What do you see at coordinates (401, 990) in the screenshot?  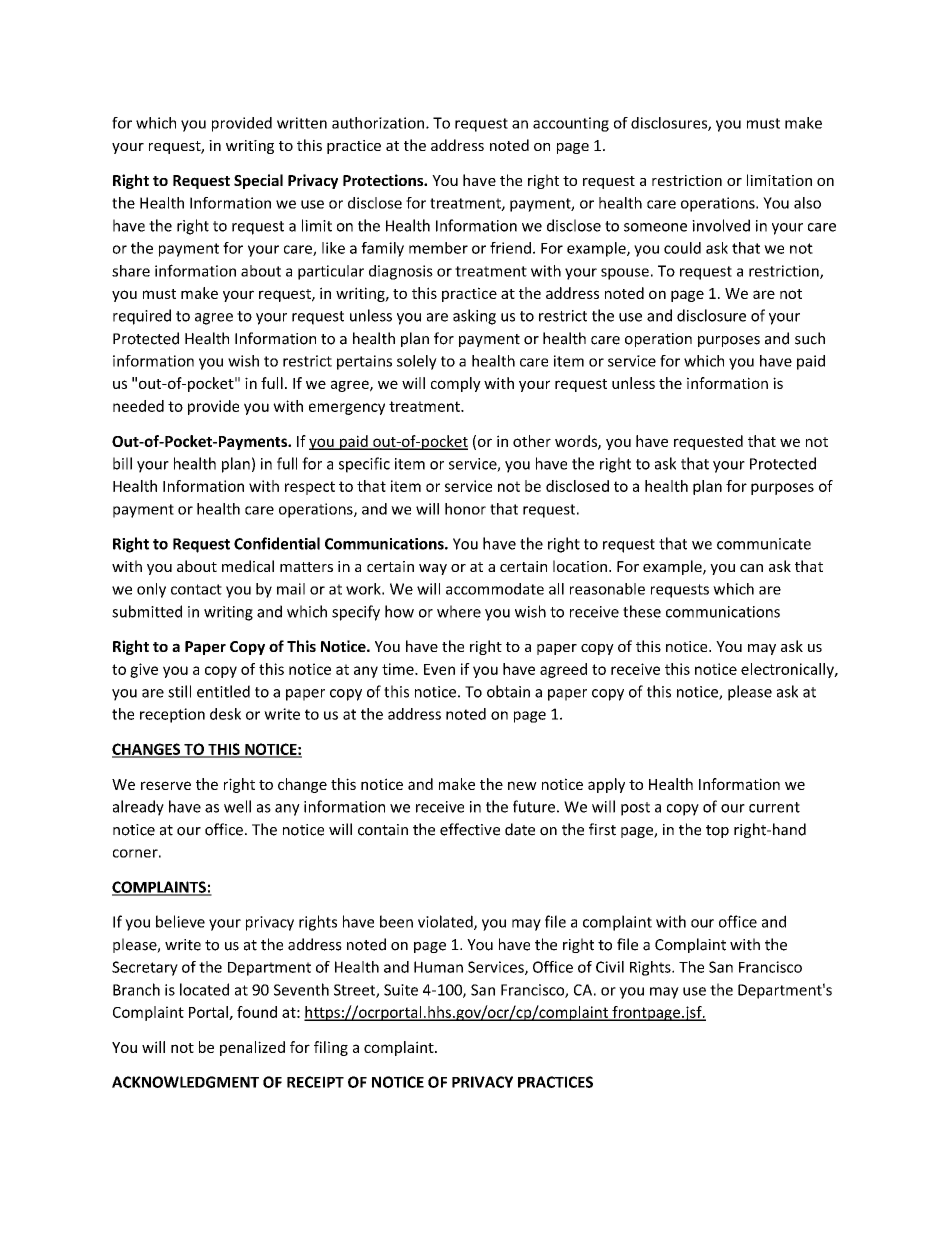 I see `Suite` at bounding box center [401, 990].
